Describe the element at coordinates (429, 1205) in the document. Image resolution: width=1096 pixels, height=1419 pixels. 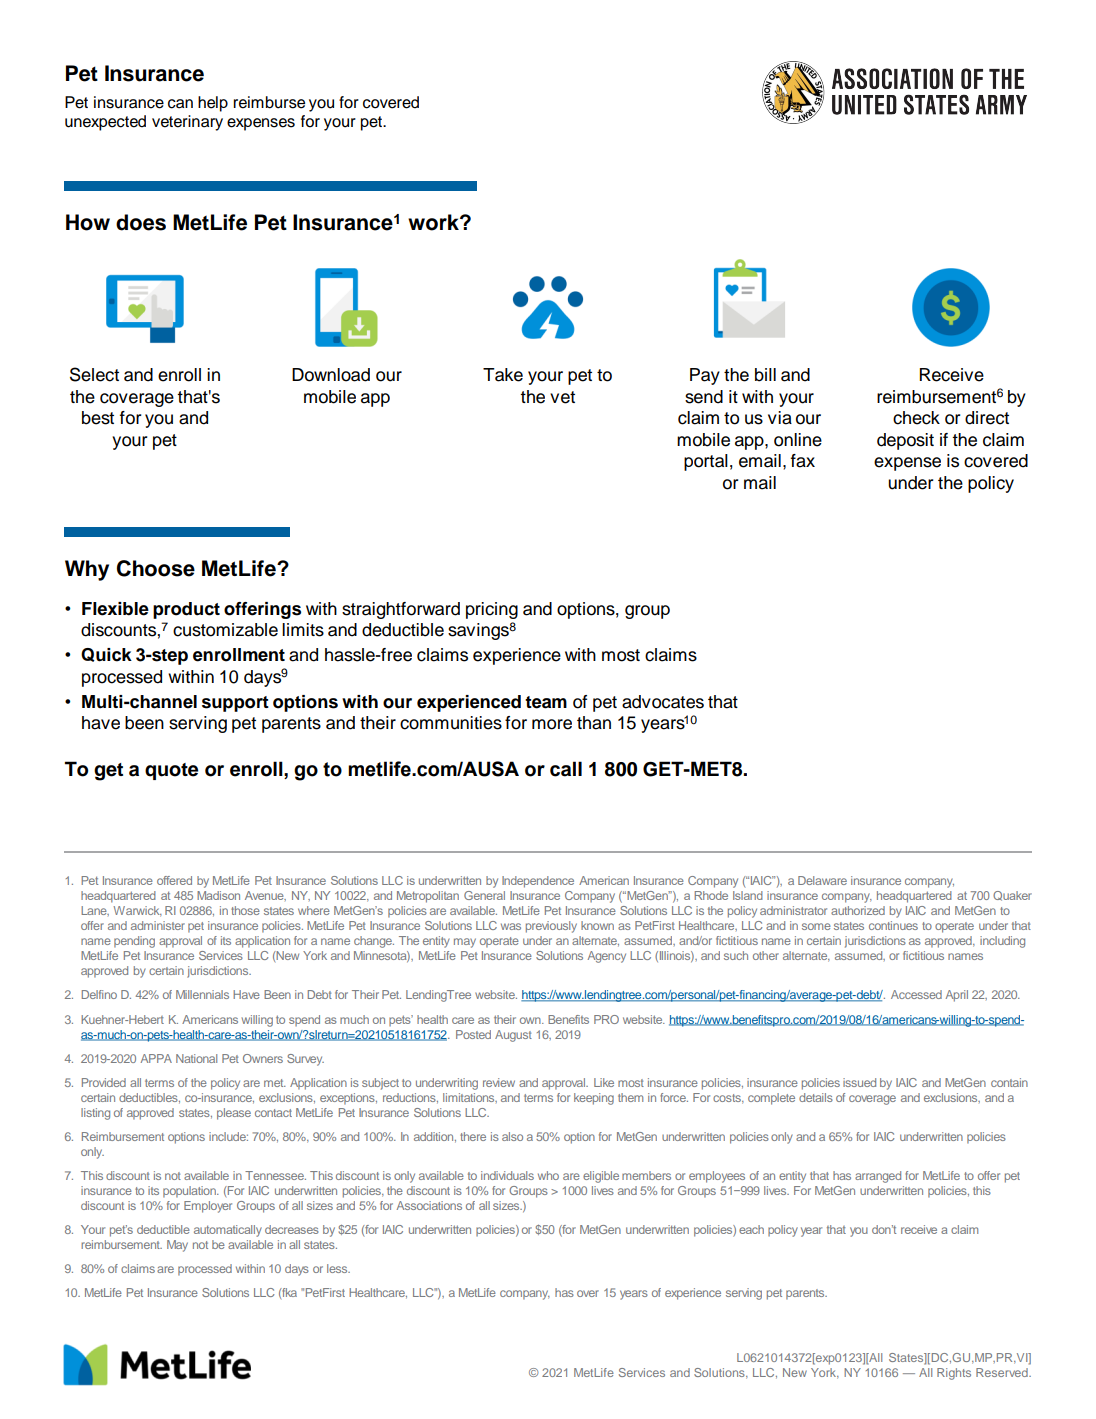
I see `Associations` at that location.
